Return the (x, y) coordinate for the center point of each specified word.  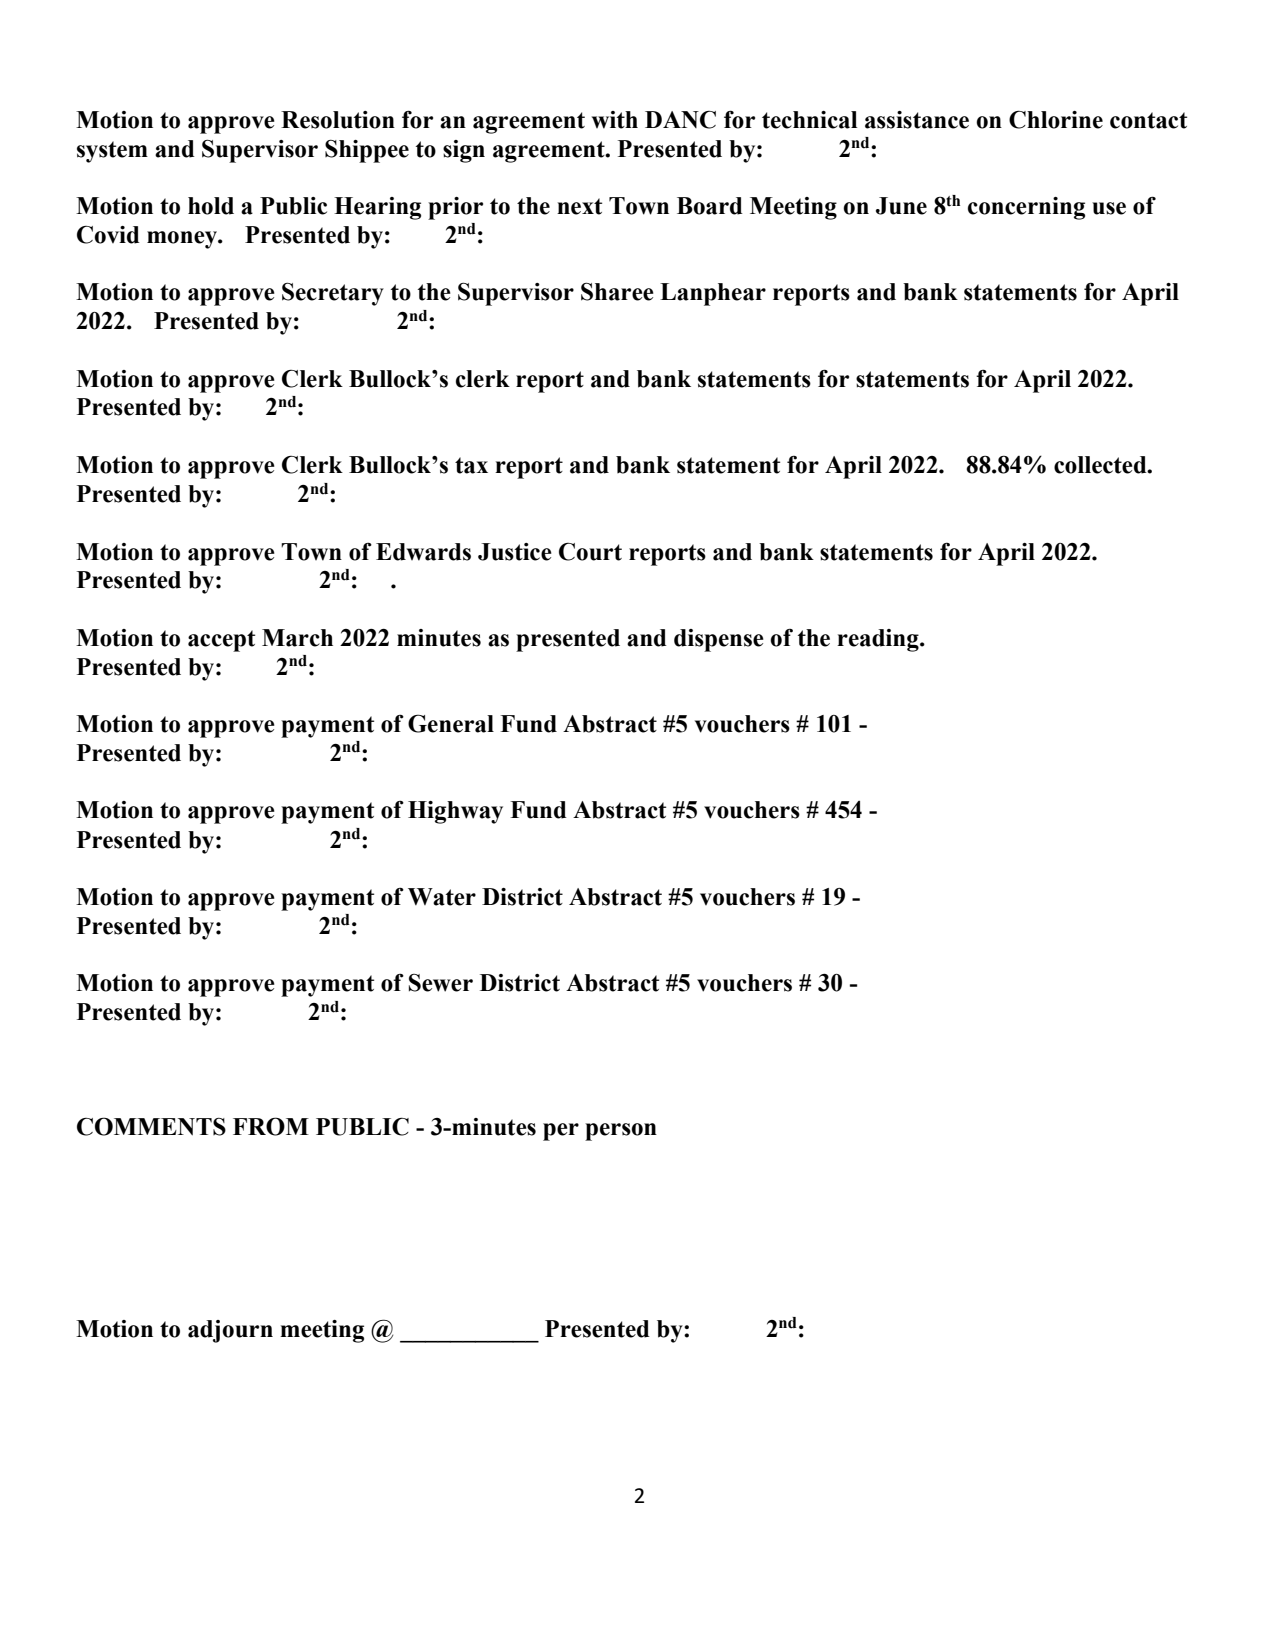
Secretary (333, 294)
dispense (719, 640)
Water (442, 897)
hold (211, 206)
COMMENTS (151, 1126)
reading (879, 640)
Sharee (617, 292)
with (615, 120)
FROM (271, 1126)
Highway (455, 812)
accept (221, 641)
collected (1101, 465)
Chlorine (1056, 119)
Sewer (441, 983)
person (621, 1132)
